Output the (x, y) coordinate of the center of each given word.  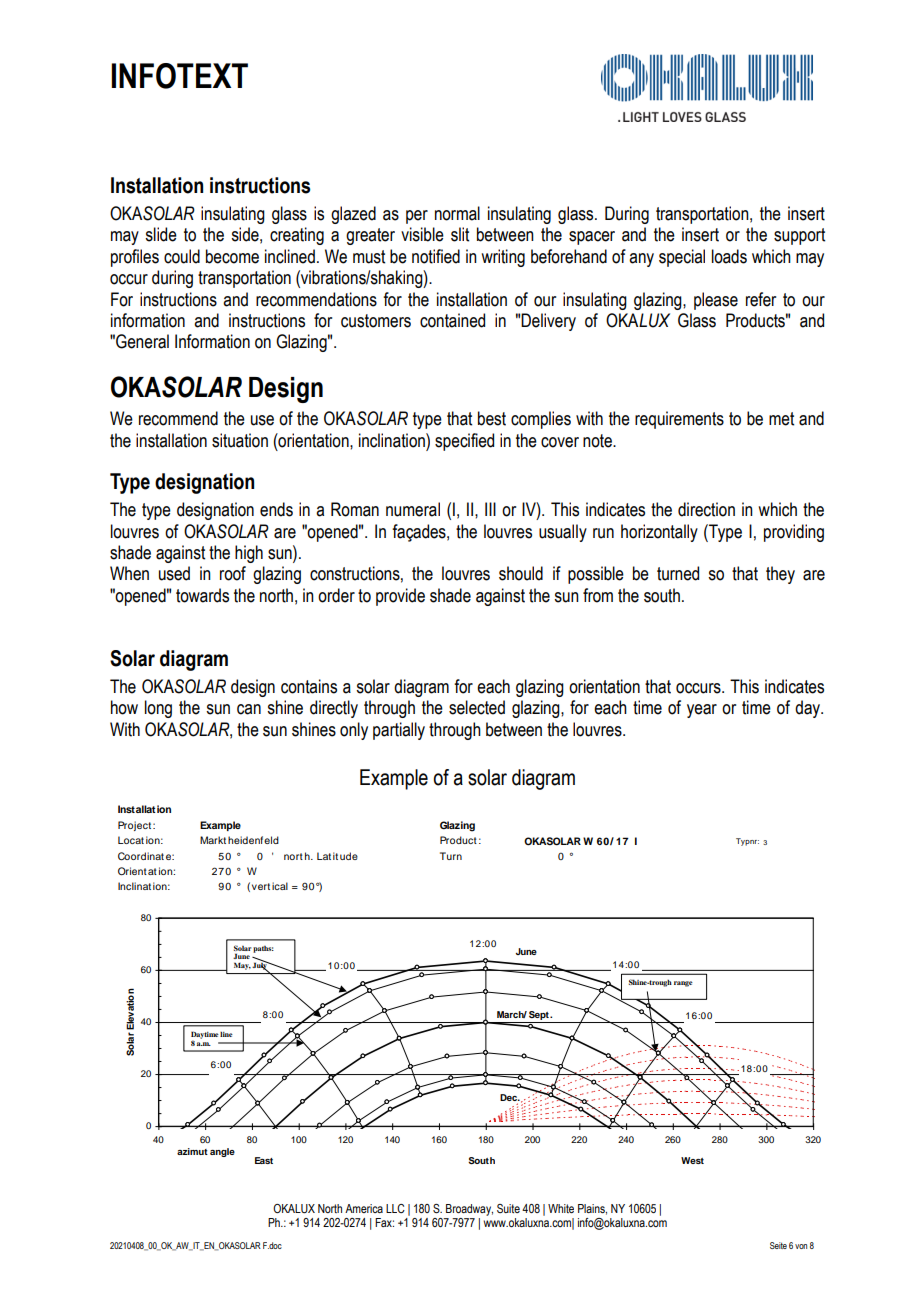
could (182, 256)
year (702, 711)
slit (460, 234)
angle (222, 1152)
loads (729, 256)
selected (477, 707)
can (249, 709)
